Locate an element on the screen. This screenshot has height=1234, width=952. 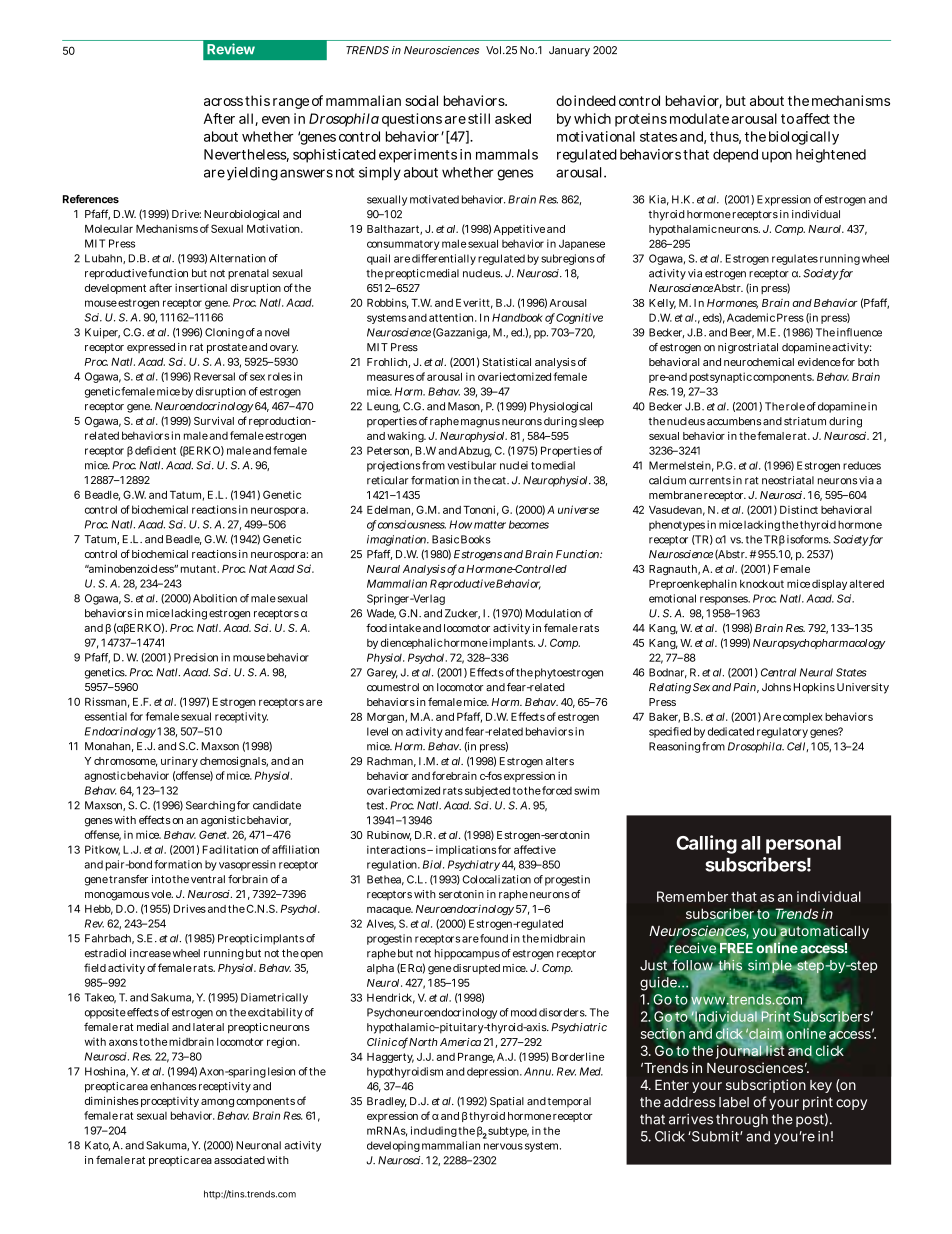
modulate is located at coordinates (699, 118).
